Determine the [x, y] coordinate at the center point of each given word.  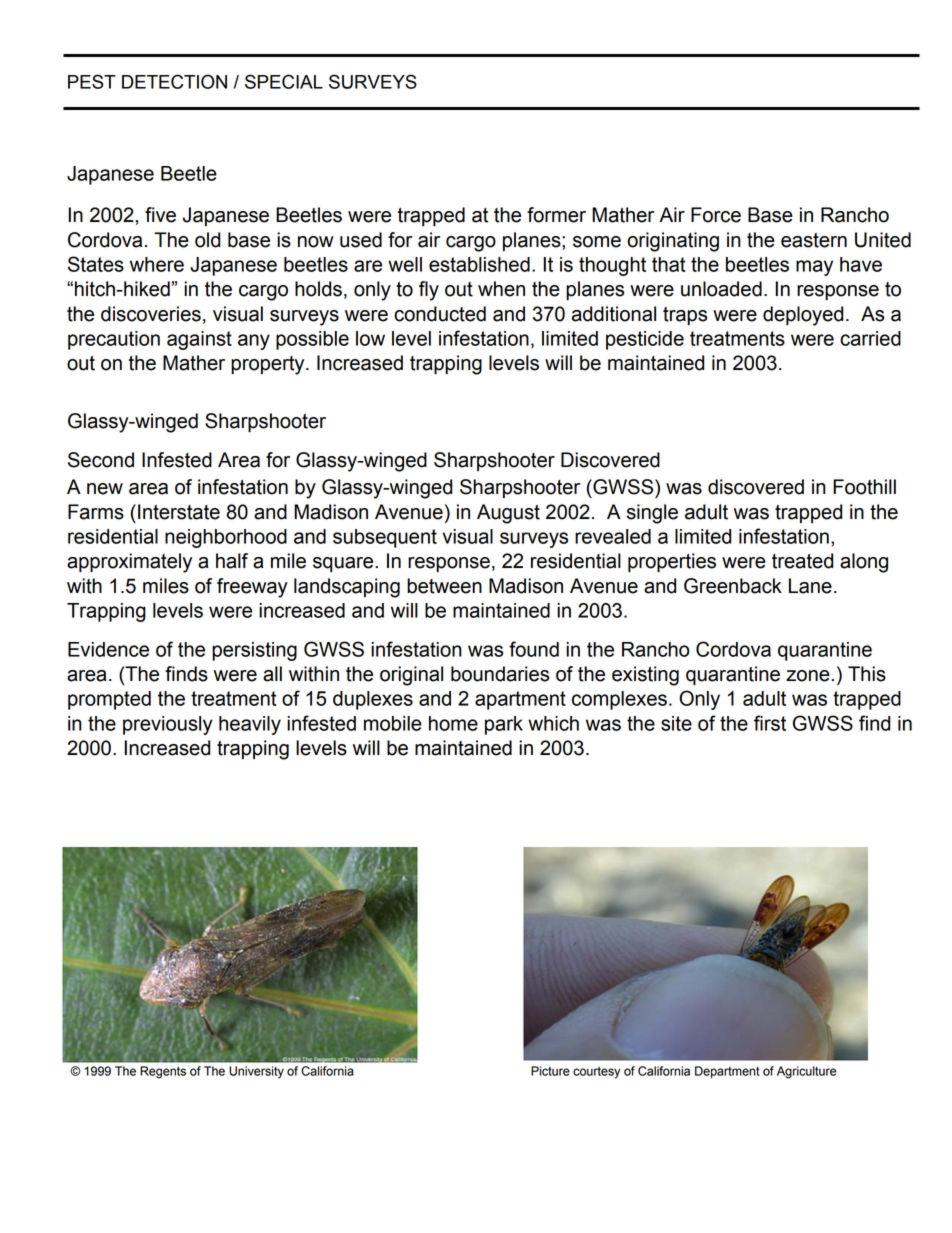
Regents [163, 1072]
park [504, 725]
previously [168, 725]
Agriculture [806, 1072]
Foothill [864, 487]
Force [716, 215]
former [556, 215]
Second [101, 460]
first [770, 723]
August [508, 514]
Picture [550, 1071]
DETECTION [174, 81]
